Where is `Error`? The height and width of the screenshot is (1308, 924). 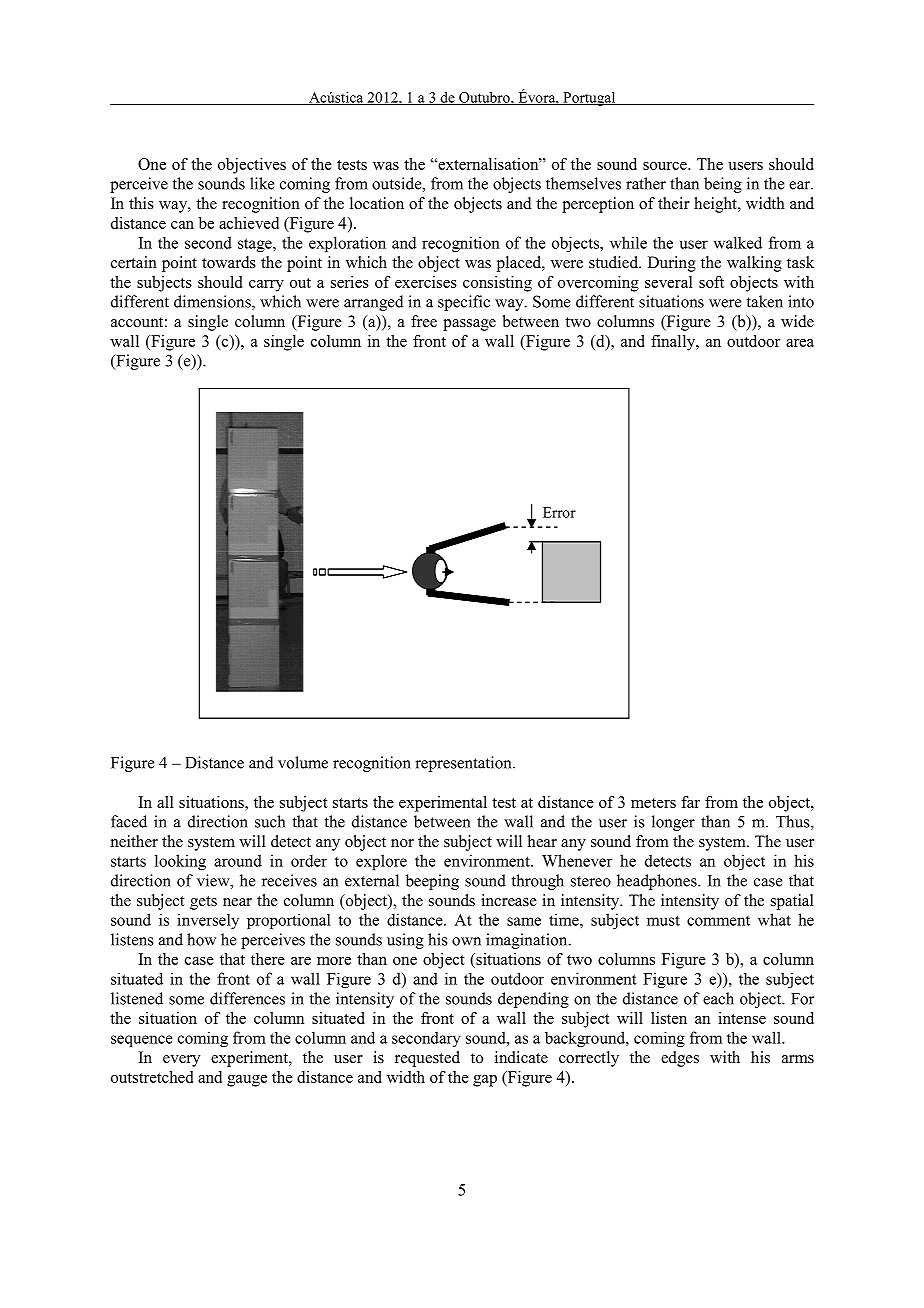 Error is located at coordinates (559, 512).
